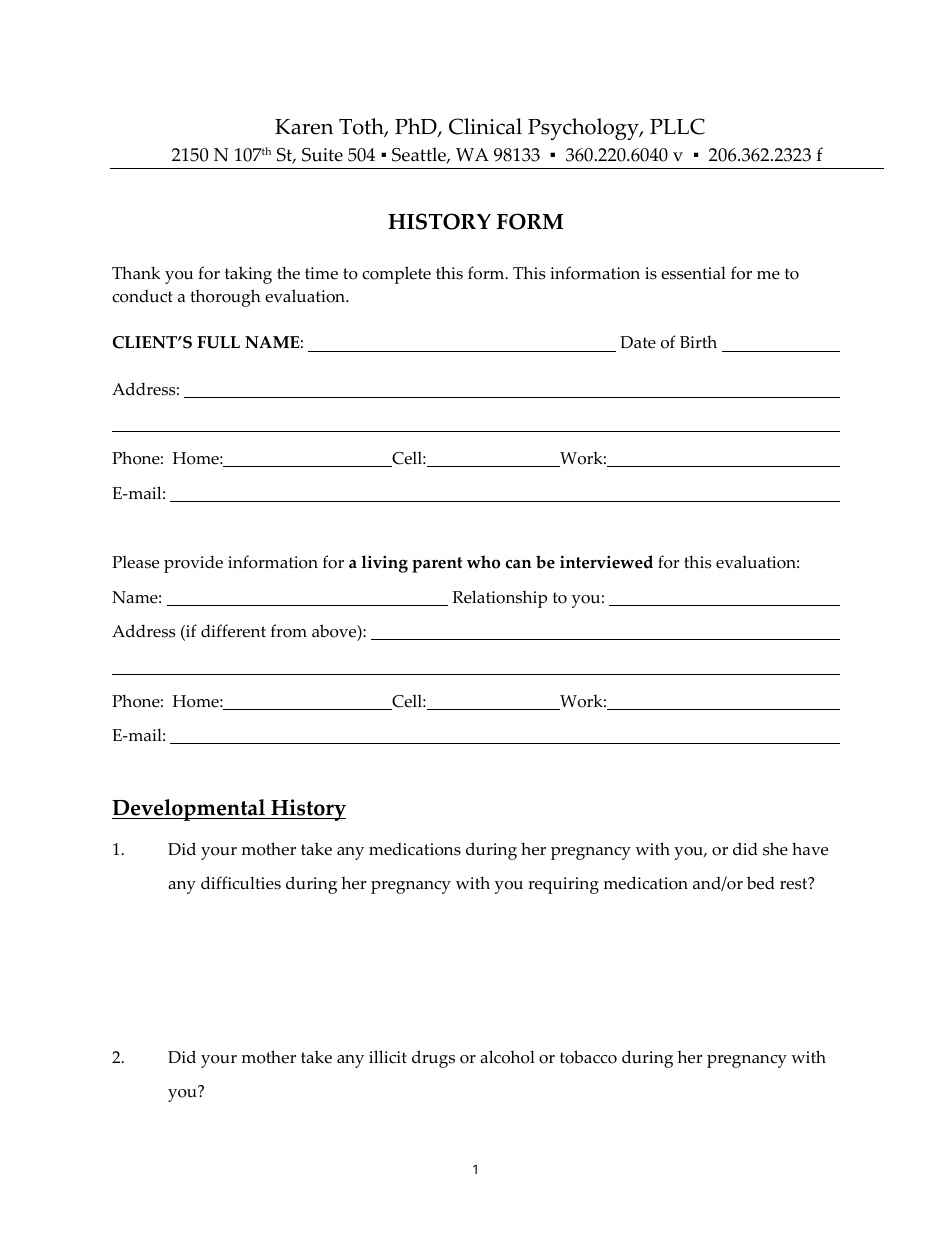  What do you see at coordinates (606, 562) in the screenshot?
I see `interviewed` at bounding box center [606, 562].
